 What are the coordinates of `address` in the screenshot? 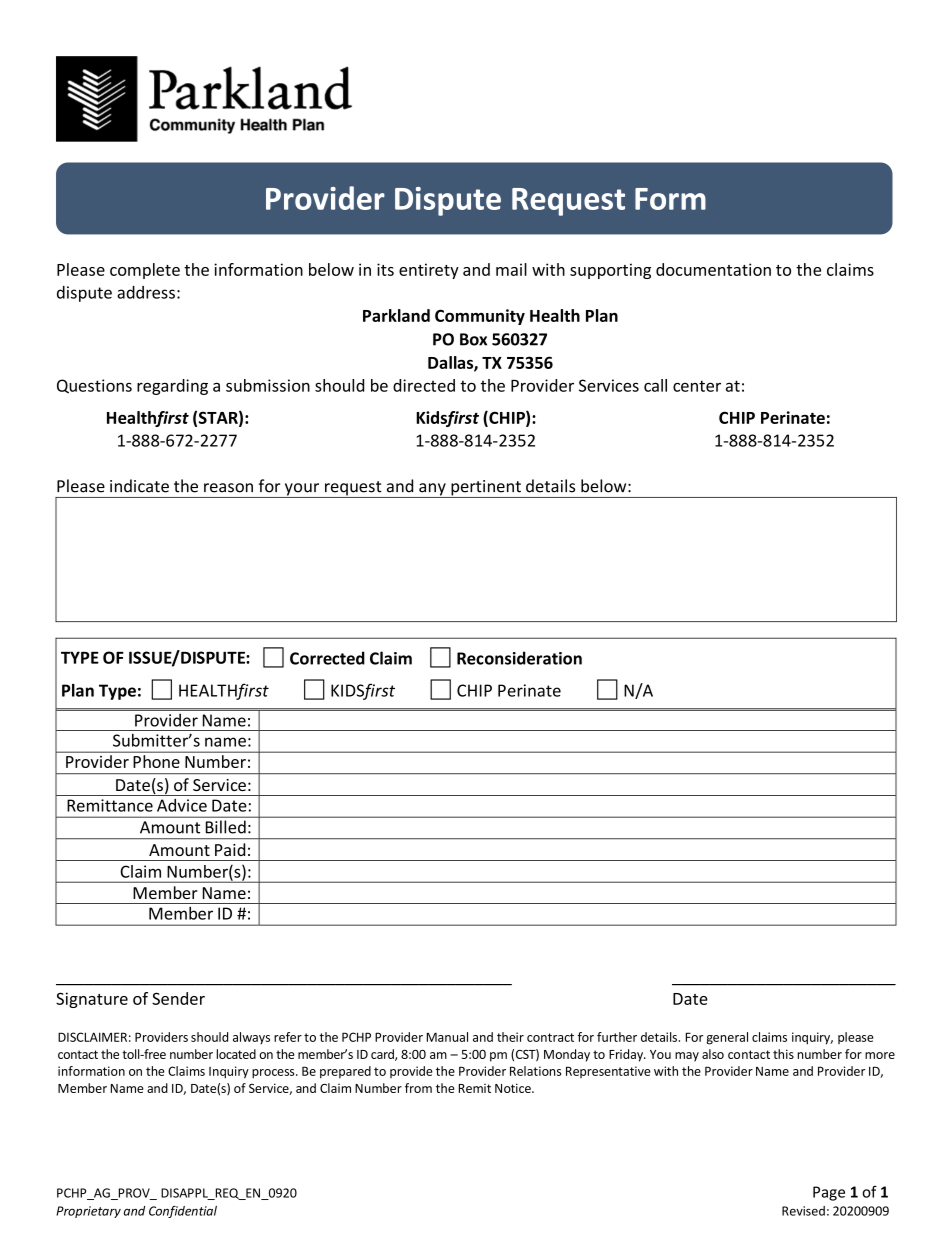 It's located at (146, 292).
